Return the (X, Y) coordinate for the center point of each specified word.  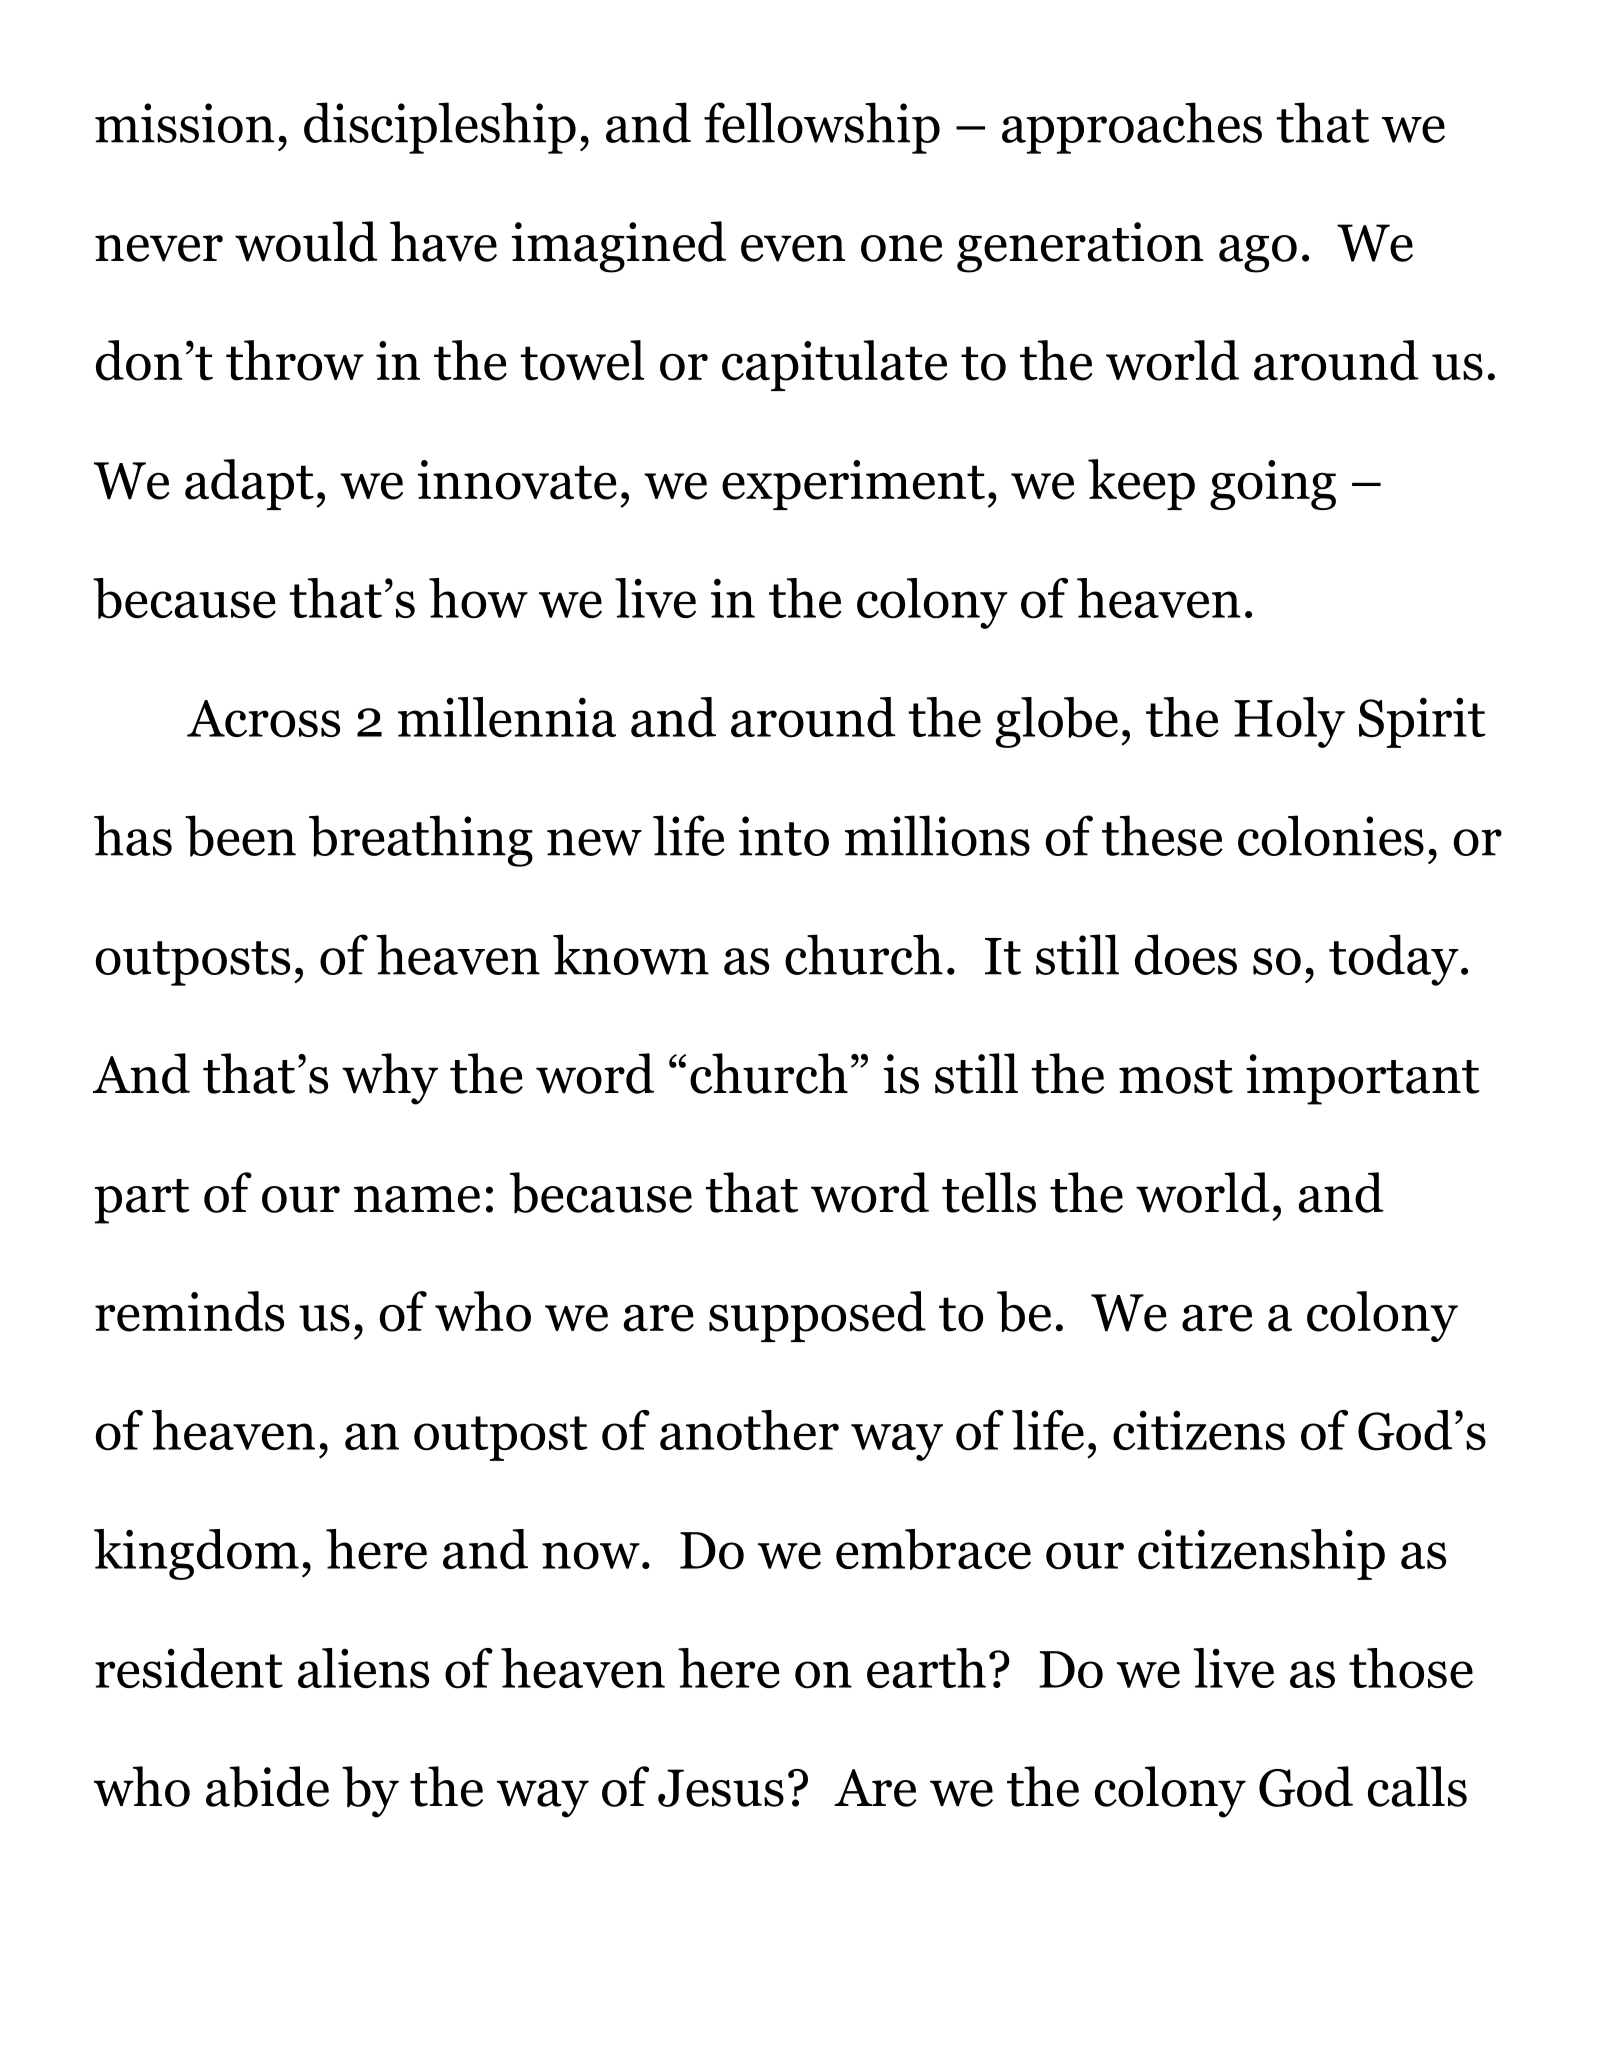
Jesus (721, 1788)
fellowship (822, 128)
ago (1258, 254)
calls (1417, 1786)
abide (267, 1787)
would (306, 241)
